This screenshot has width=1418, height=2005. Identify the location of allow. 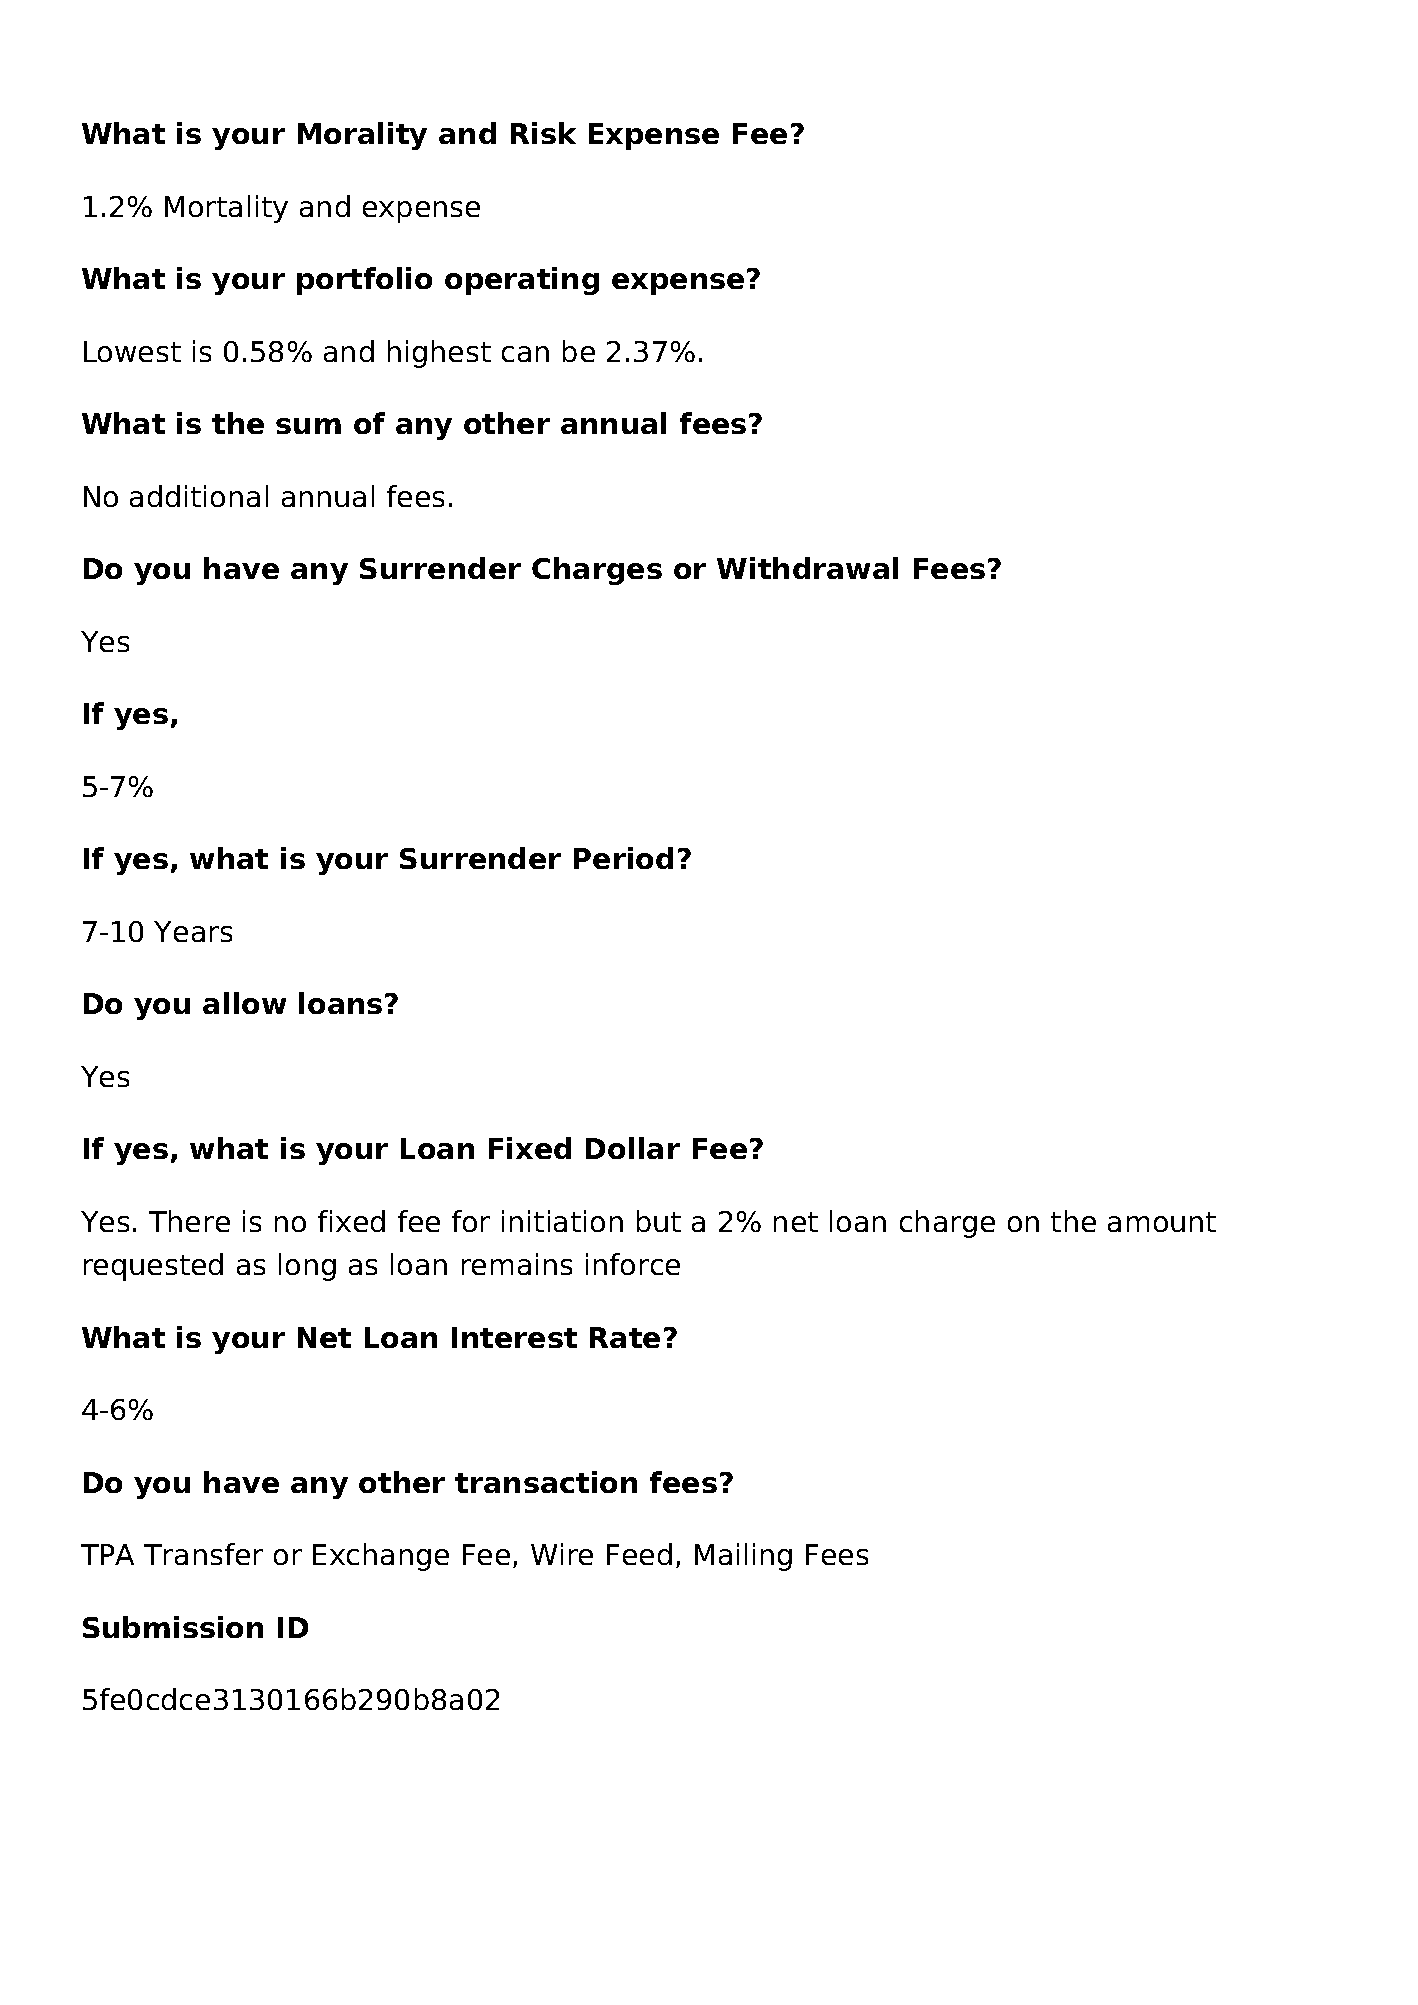
(244, 1003).
